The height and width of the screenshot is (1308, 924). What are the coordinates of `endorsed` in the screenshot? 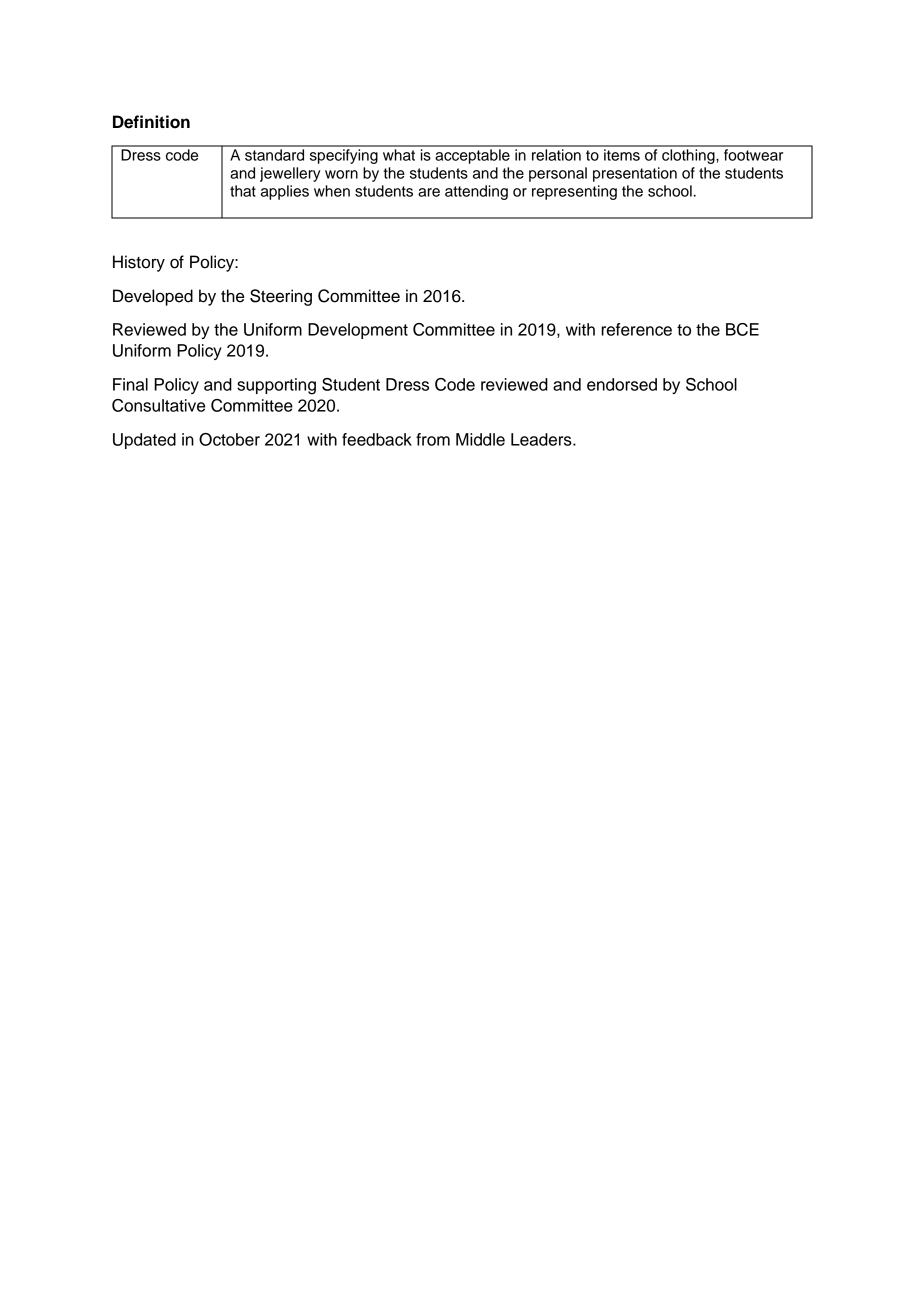 It's located at (622, 384).
